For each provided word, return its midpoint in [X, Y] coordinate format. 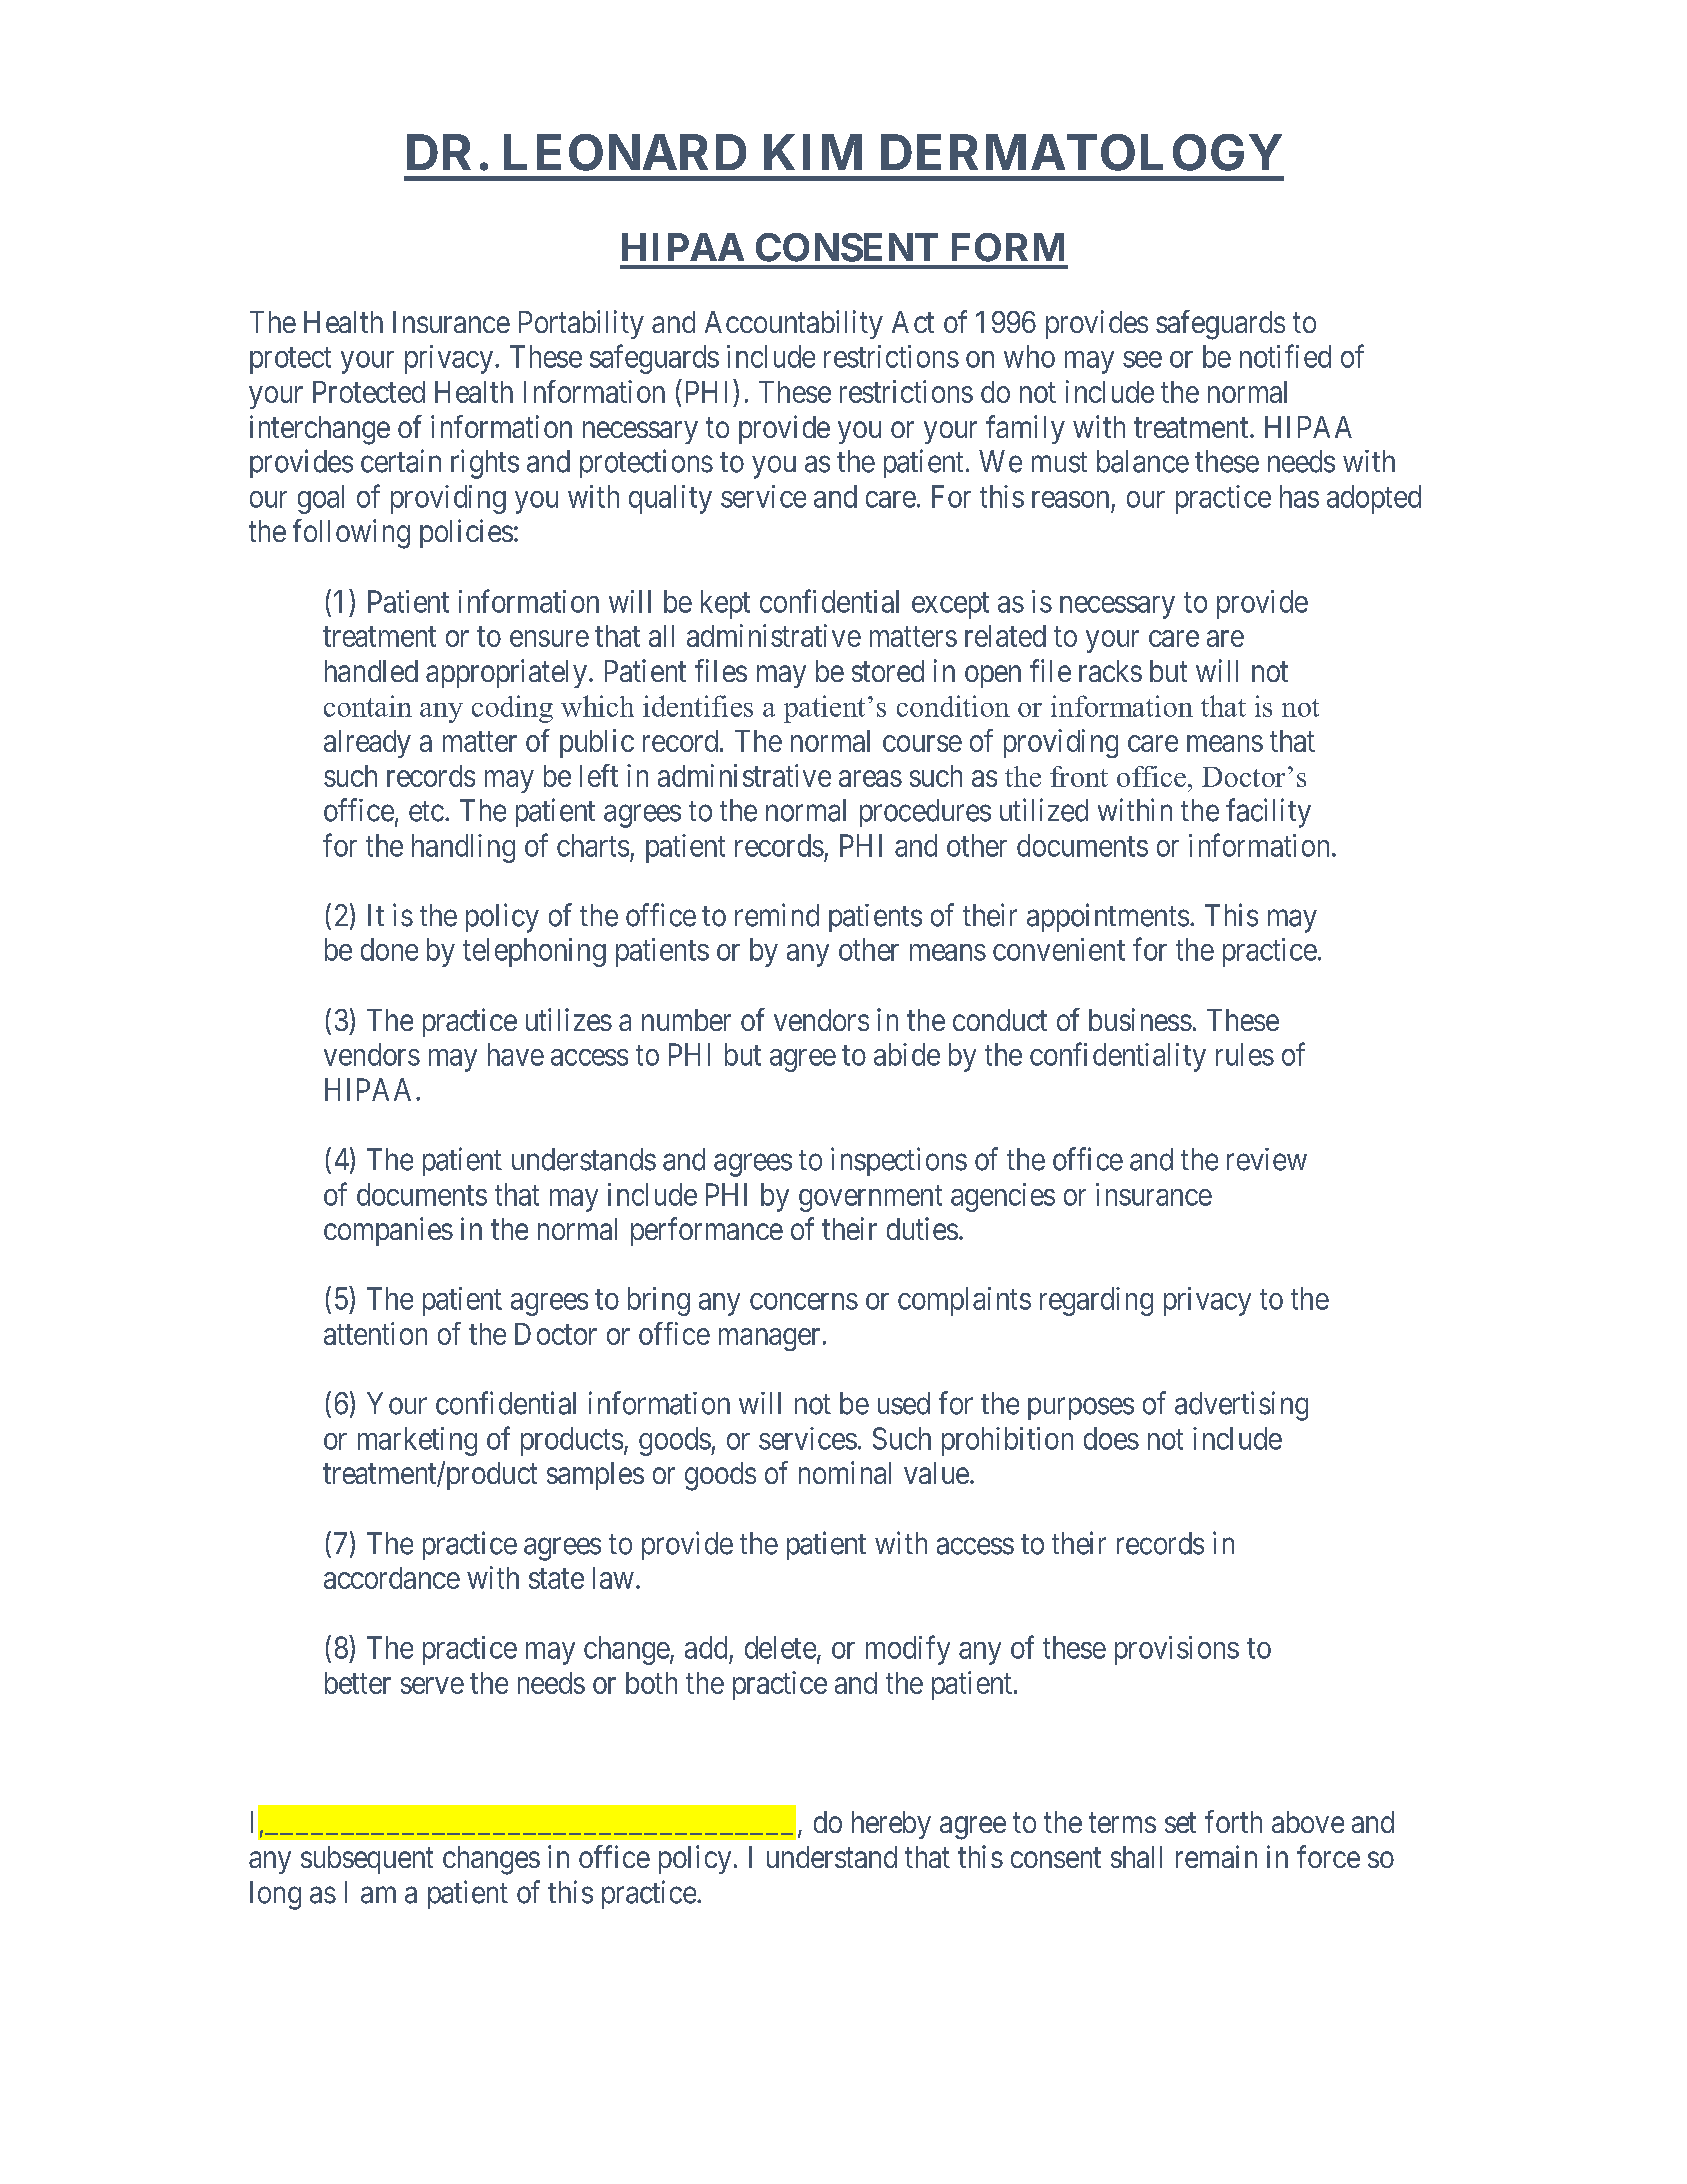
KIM [813, 152]
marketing [417, 1441]
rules [1245, 1054]
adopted [1374, 499]
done [389, 949]
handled [371, 671]
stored [888, 671]
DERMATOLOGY [1081, 152]
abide [907, 1054]
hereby [891, 1825]
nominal [845, 1472]
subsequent [367, 1860]
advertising [1241, 1406]
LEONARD [625, 152]
